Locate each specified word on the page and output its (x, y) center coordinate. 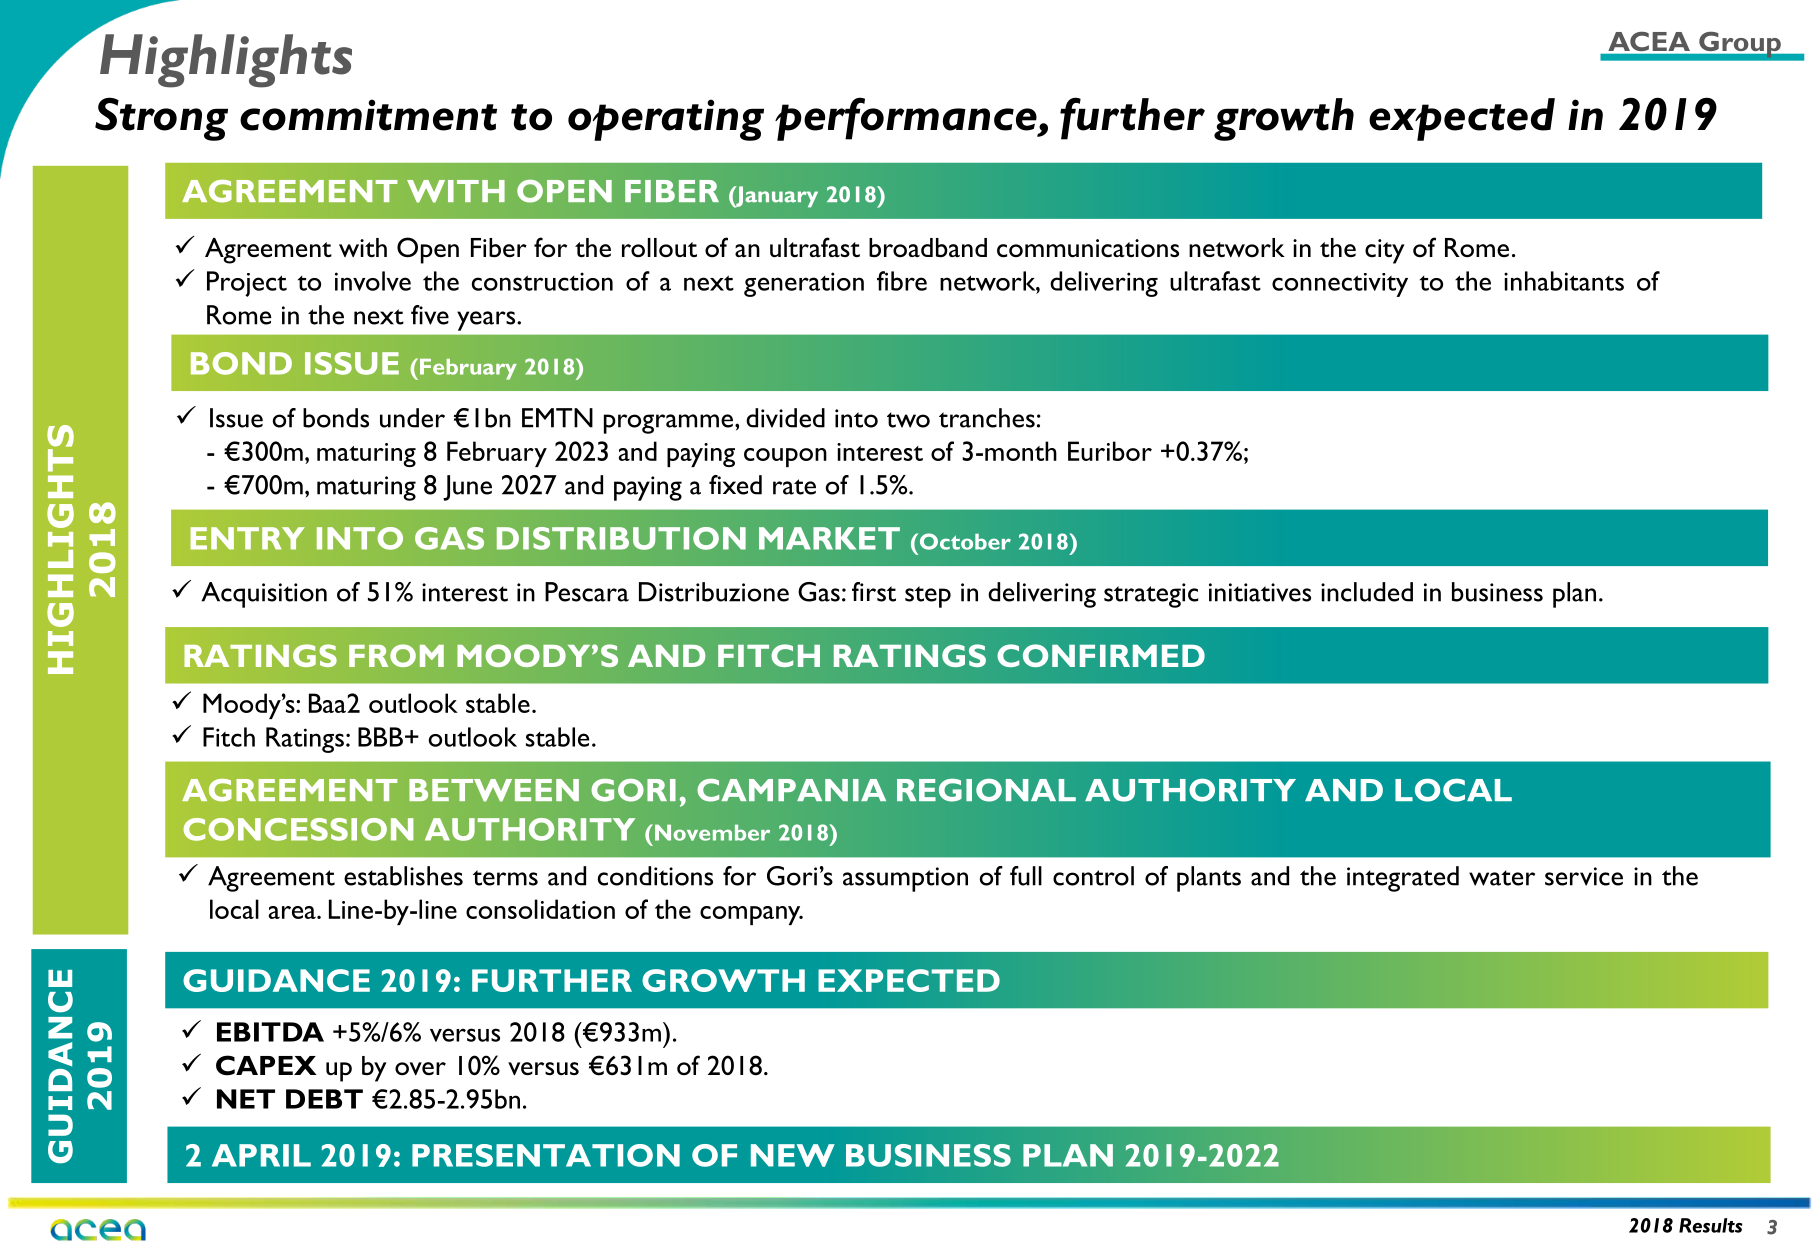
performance (907, 119)
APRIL (261, 1155)
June (467, 488)
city (1385, 251)
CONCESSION (298, 829)
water (1502, 878)
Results (1711, 1225)
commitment (368, 115)
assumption (905, 879)
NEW (793, 1155)
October (964, 541)
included (1367, 592)
